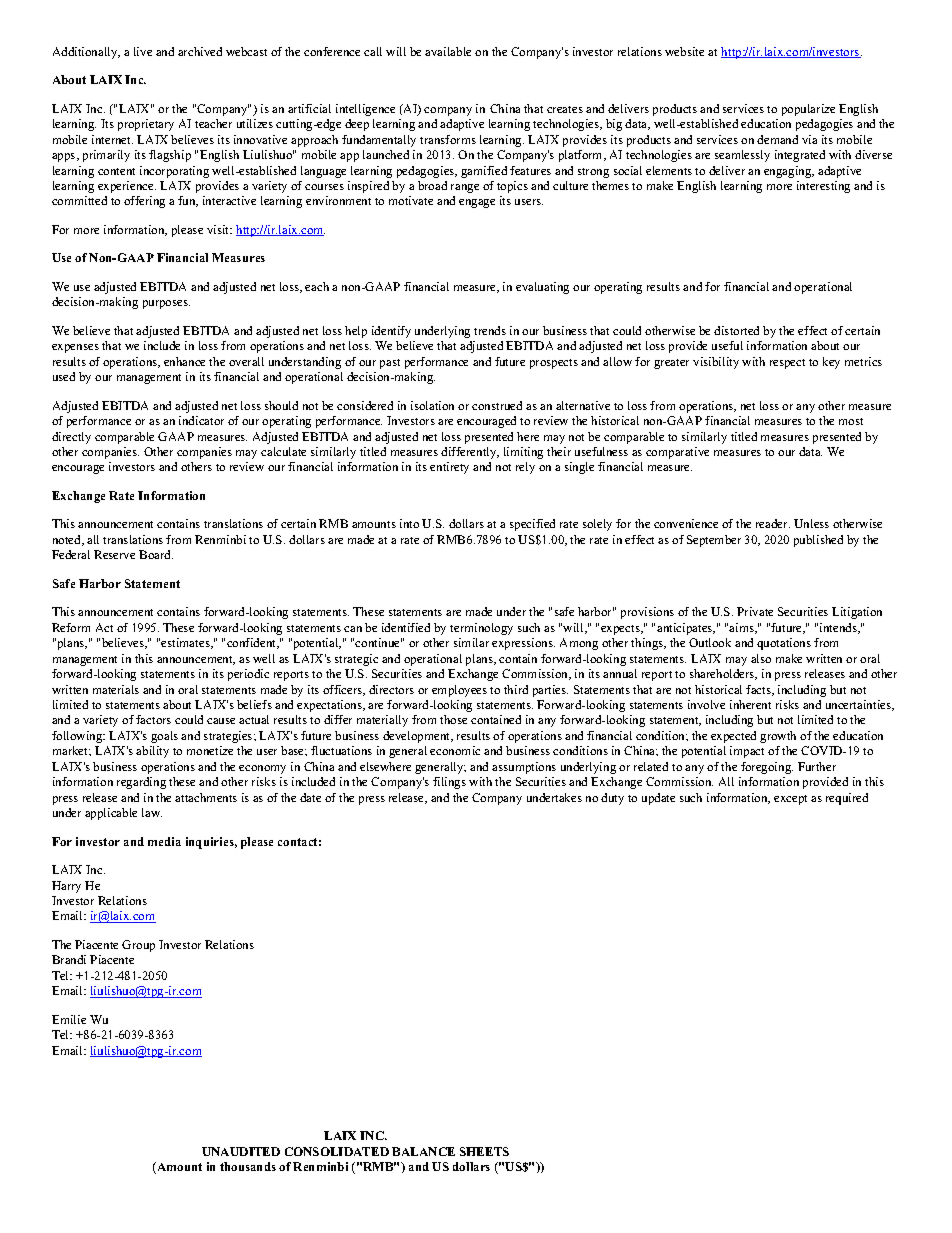 The height and width of the screenshot is (1233, 952). What do you see at coordinates (153, 719) in the screenshot?
I see `factors` at bounding box center [153, 719].
